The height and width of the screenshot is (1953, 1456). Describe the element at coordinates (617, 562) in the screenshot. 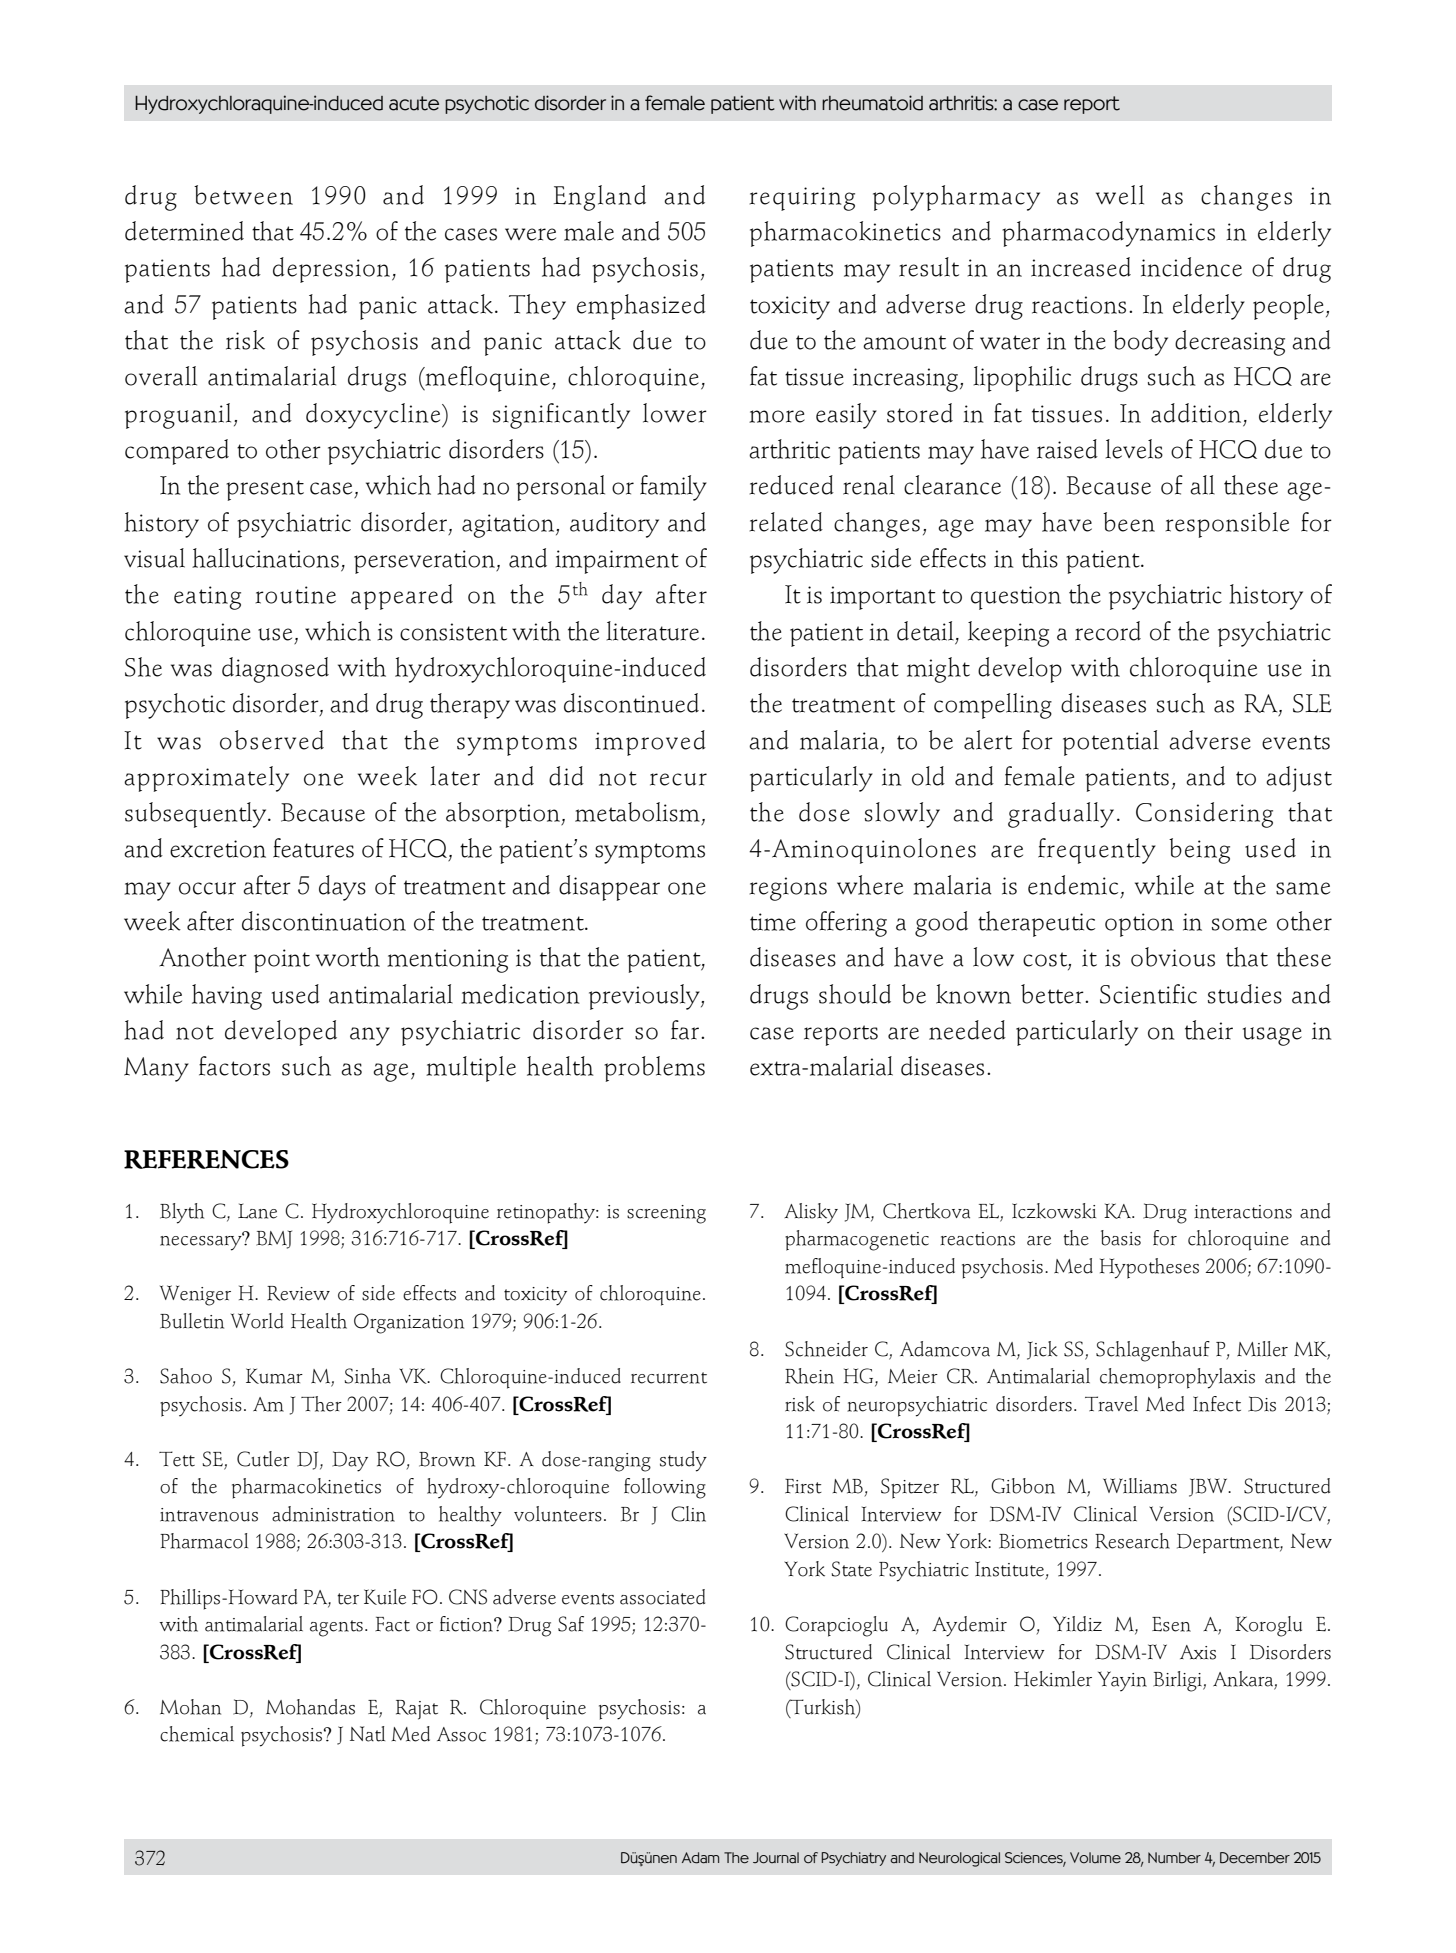

I see `impairment` at that location.
